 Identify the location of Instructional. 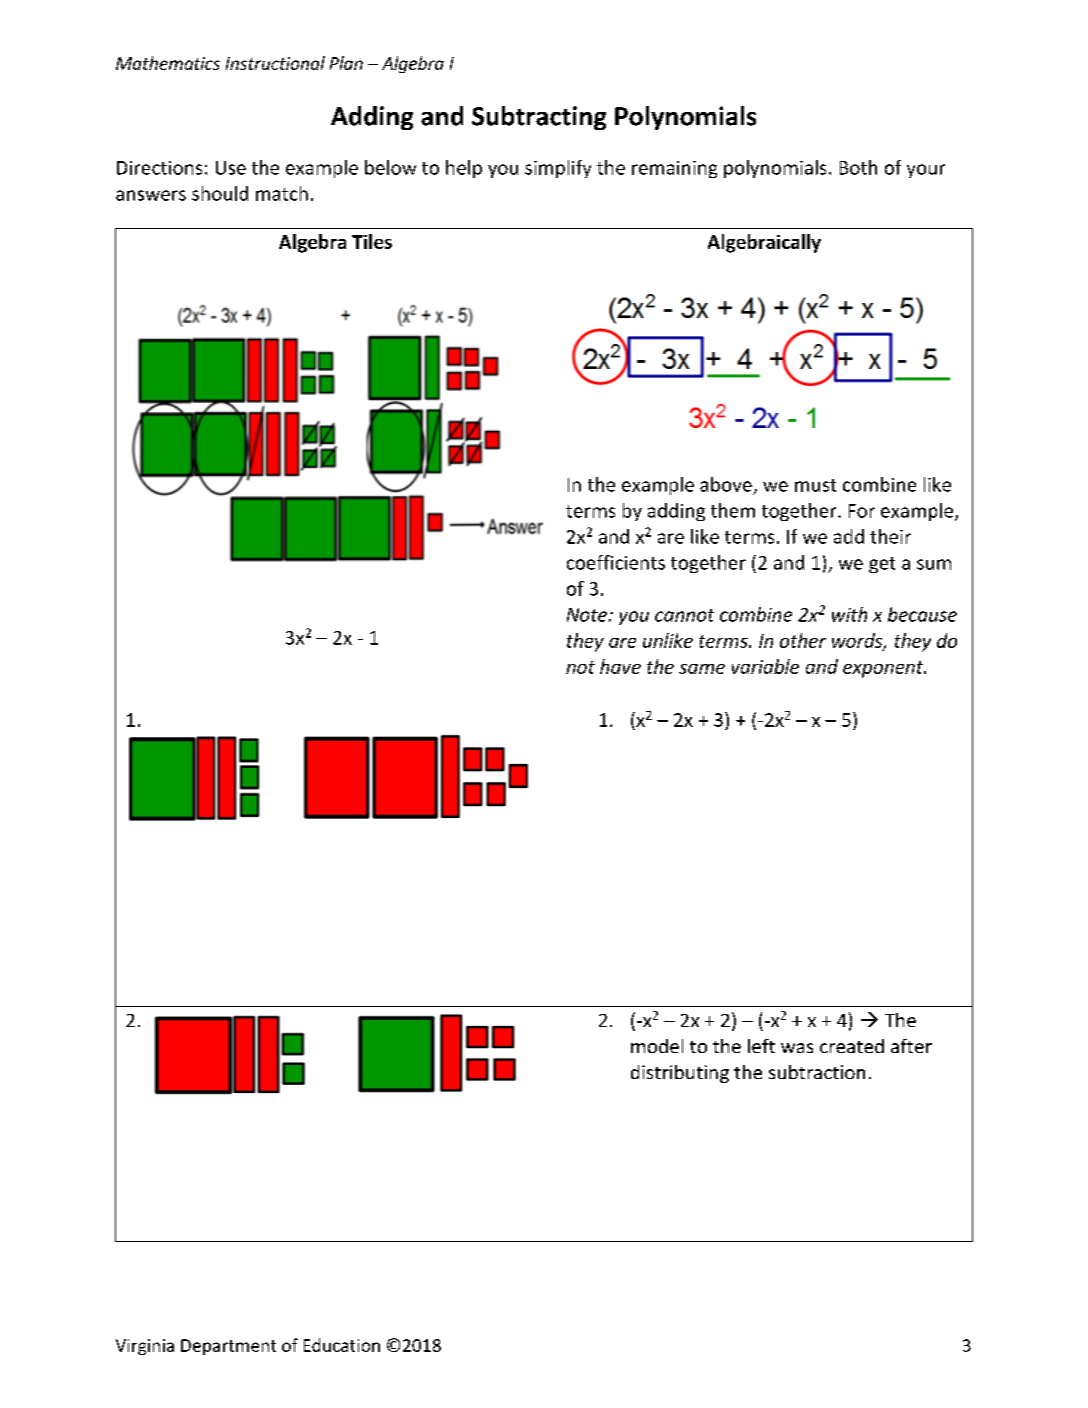
(275, 63).
